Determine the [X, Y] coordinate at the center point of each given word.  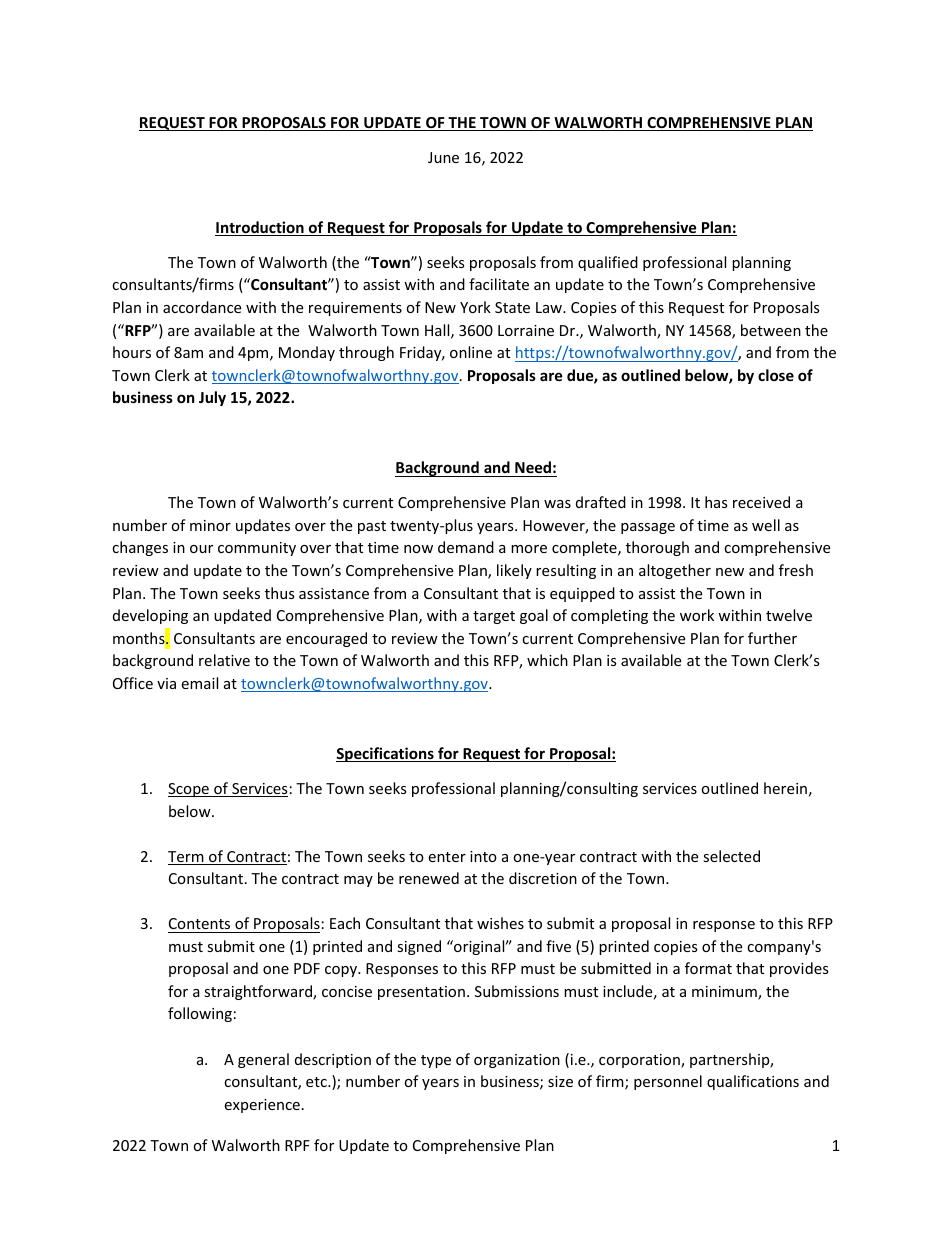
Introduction [260, 228]
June [443, 157]
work [697, 615]
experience [262, 1106]
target [494, 617]
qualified [608, 263]
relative [224, 660]
